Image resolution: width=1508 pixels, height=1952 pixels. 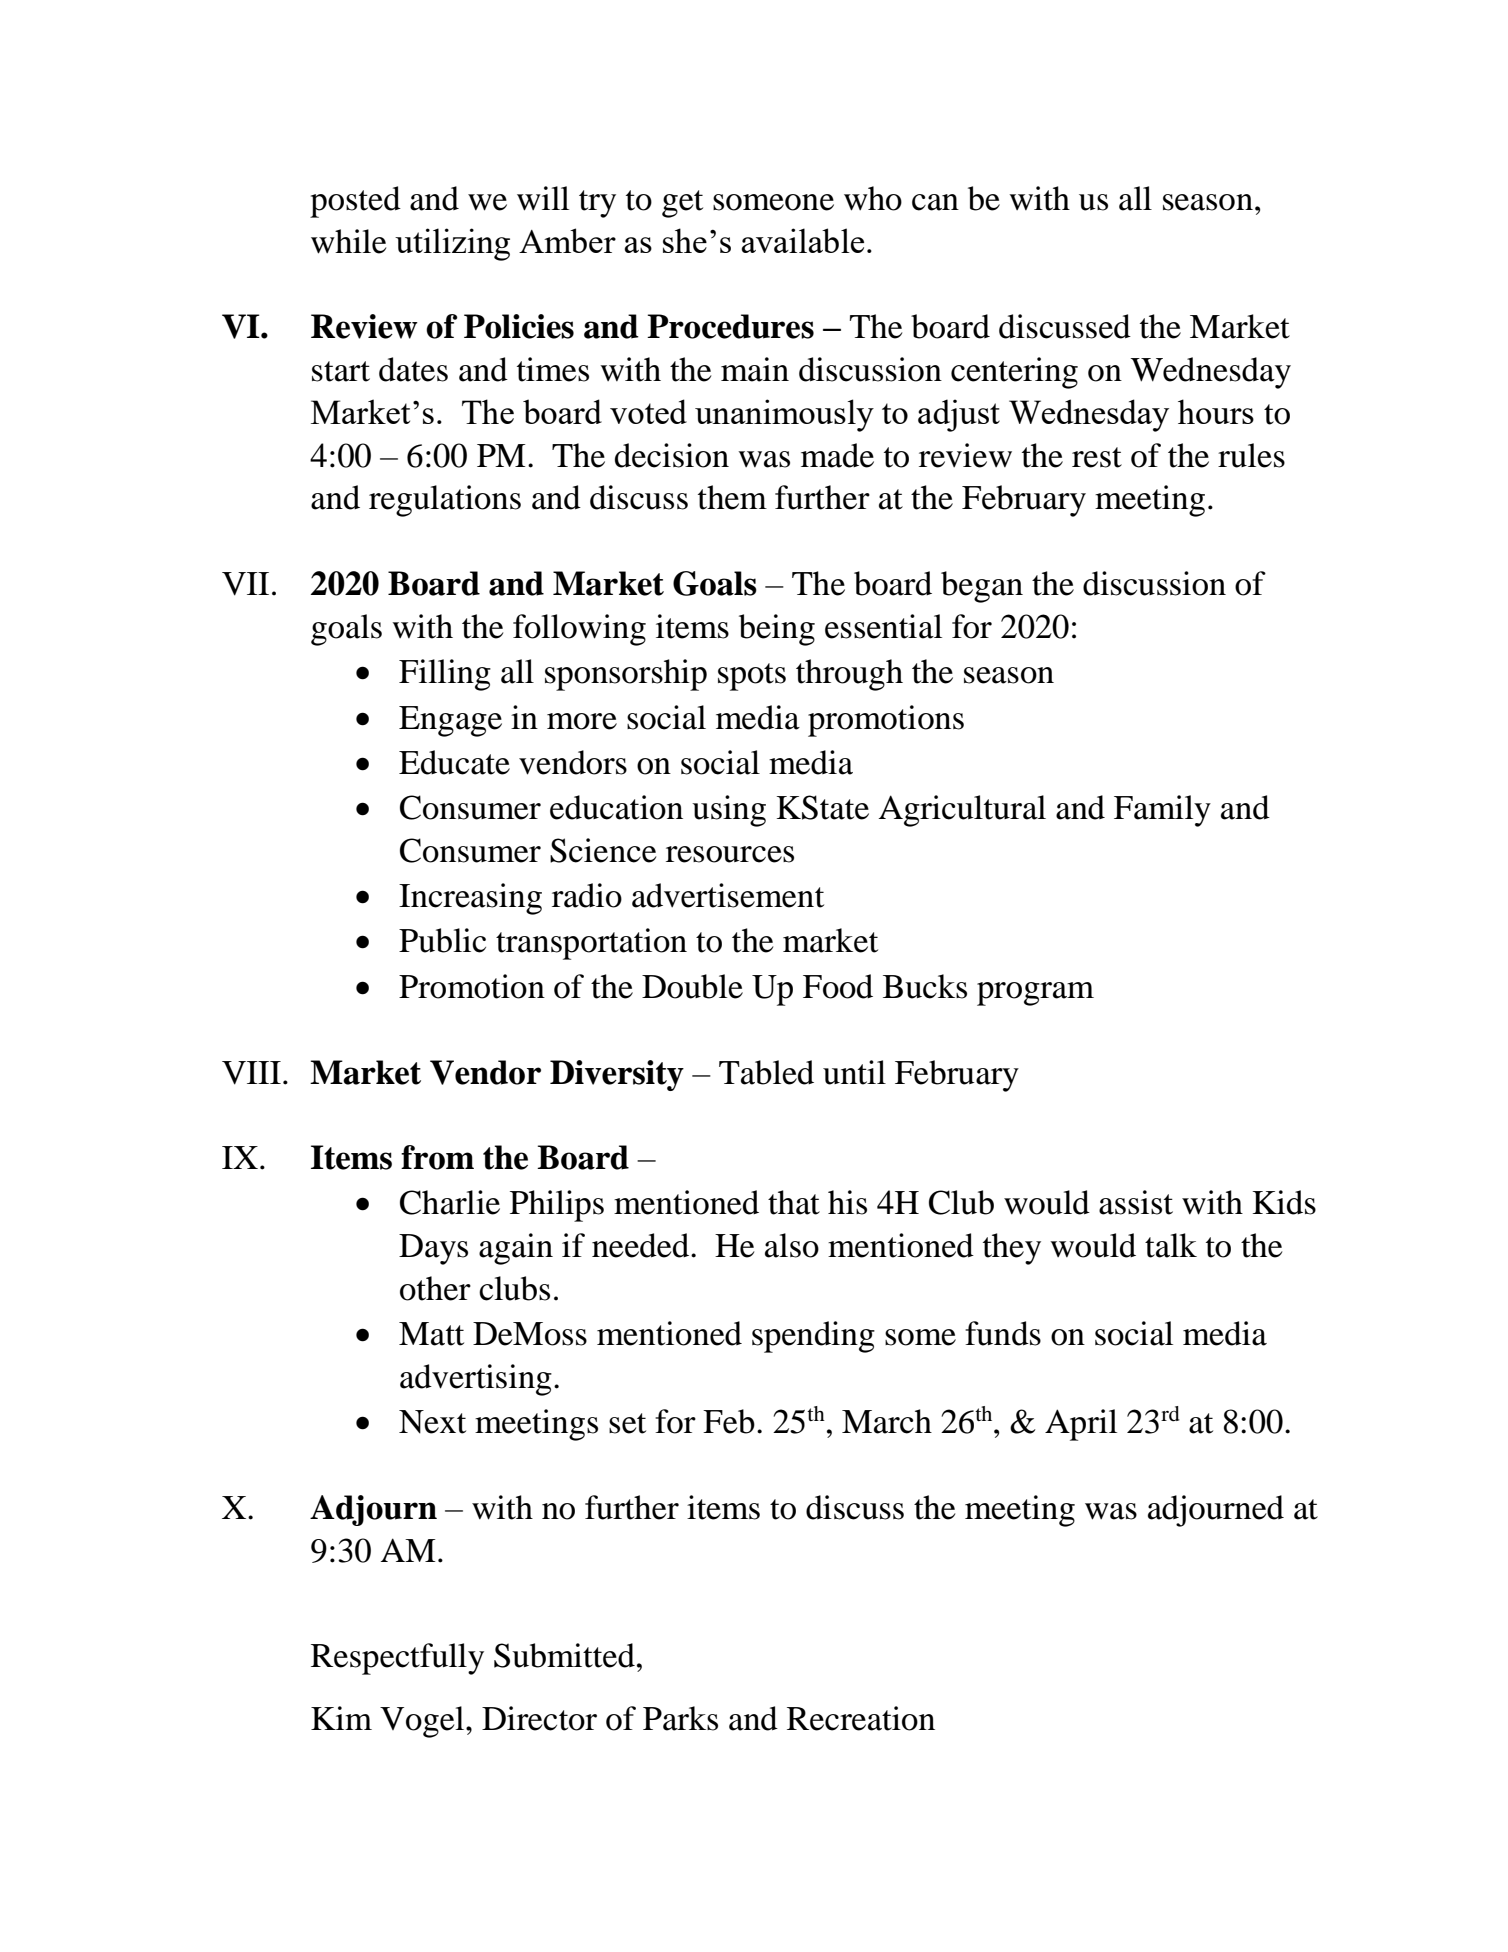 I want to click on Food, so click(x=838, y=986).
